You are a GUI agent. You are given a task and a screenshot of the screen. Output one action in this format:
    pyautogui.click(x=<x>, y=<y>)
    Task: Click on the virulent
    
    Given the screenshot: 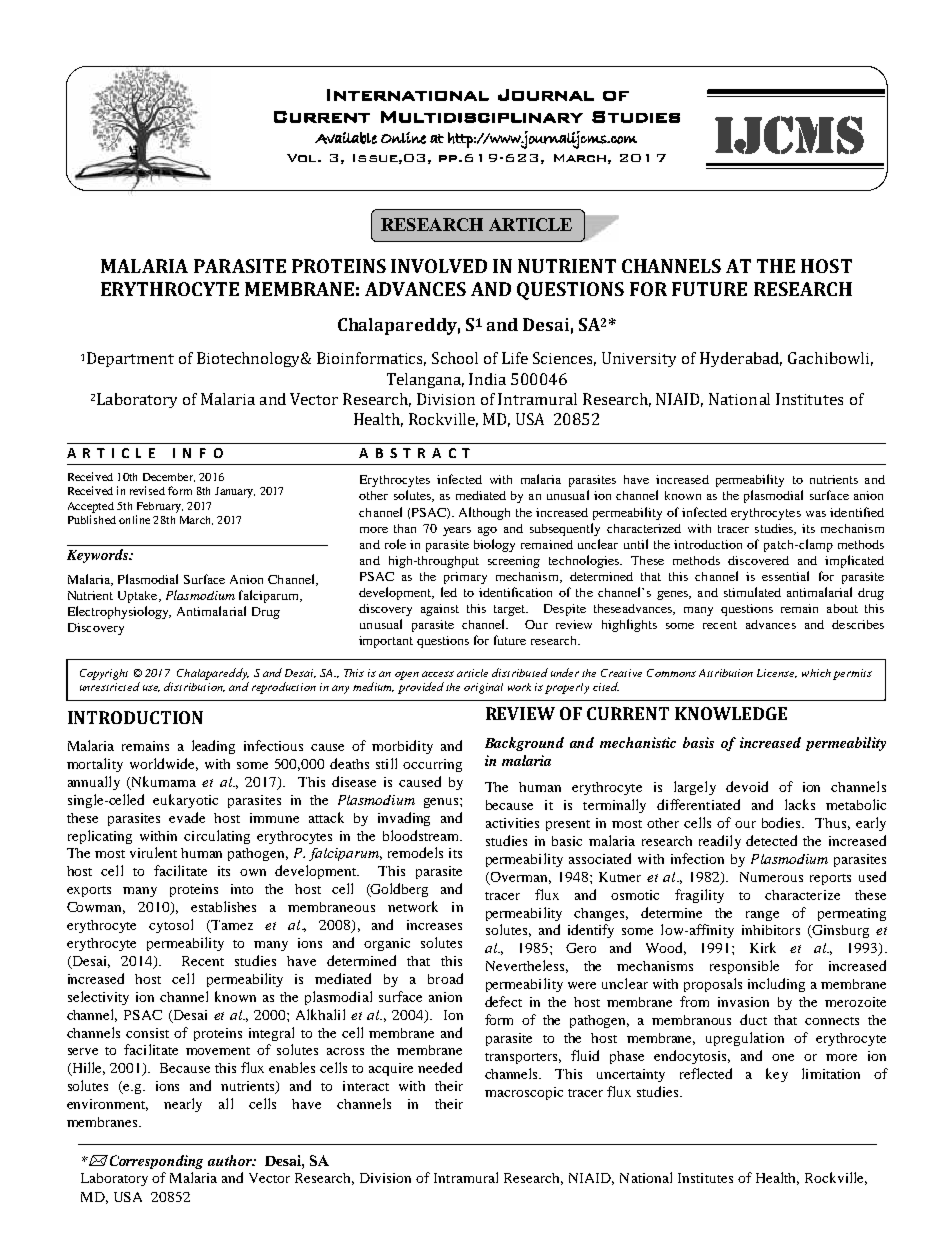 What is the action you would take?
    pyautogui.click(x=153, y=852)
